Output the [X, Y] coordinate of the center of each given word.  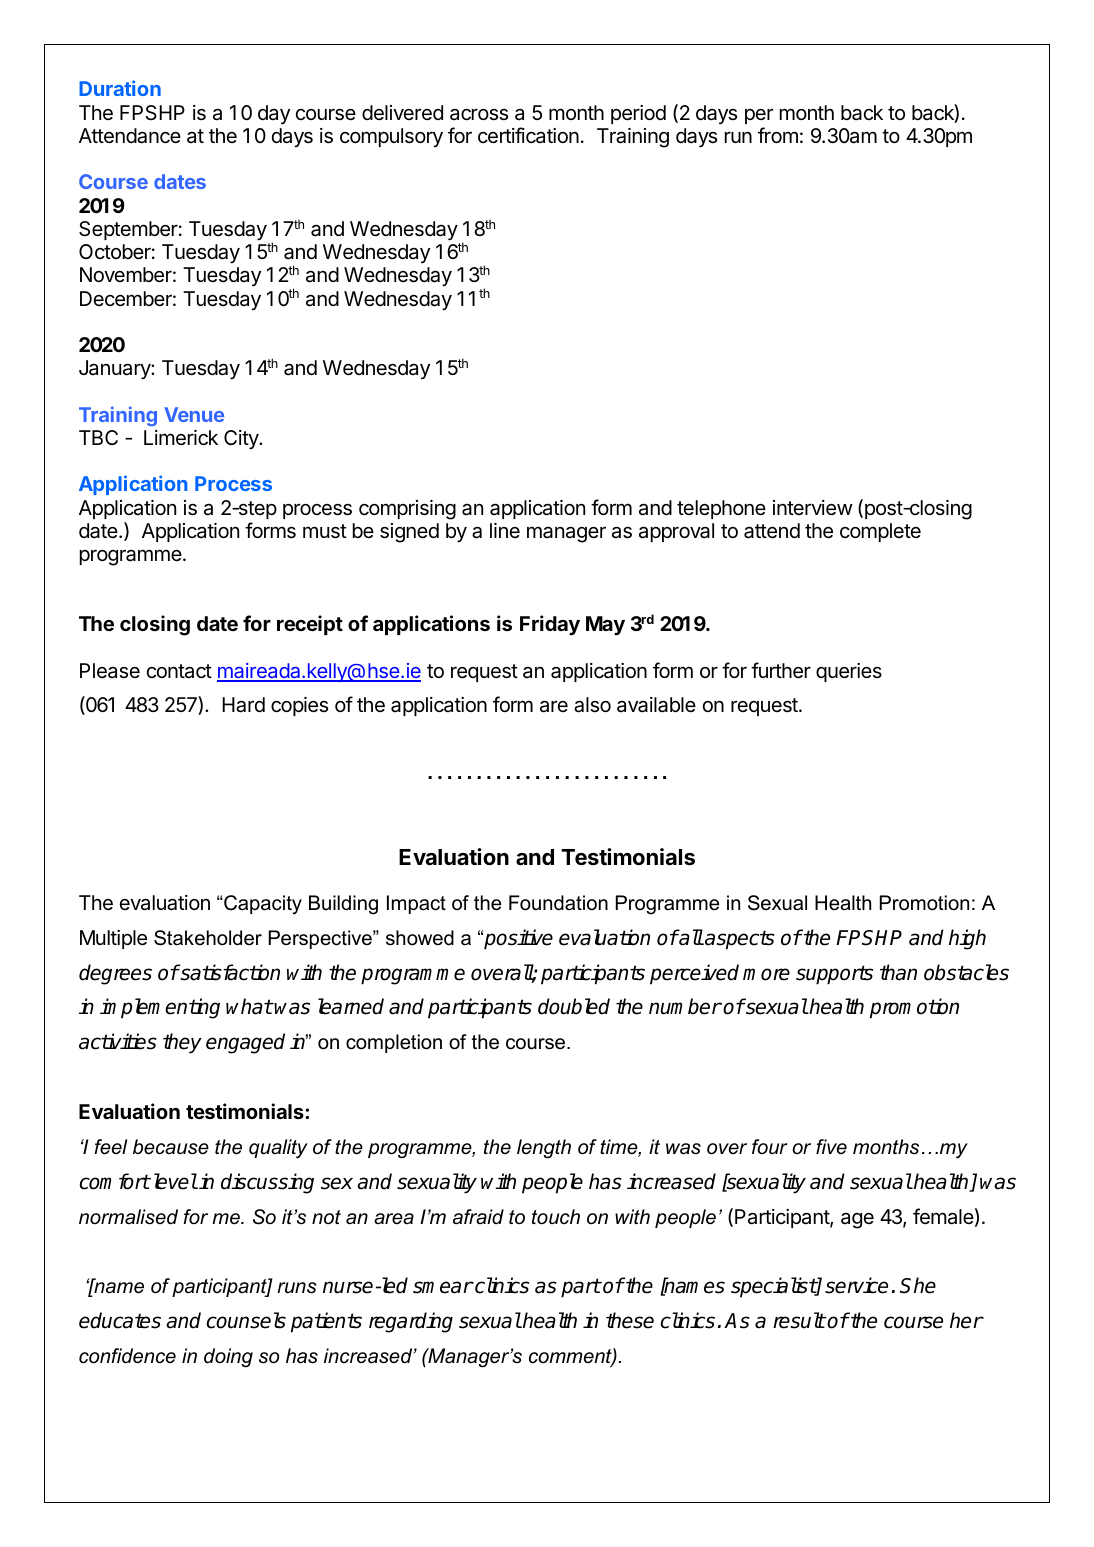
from [778, 135]
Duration [120, 88]
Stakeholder [208, 938]
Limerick [181, 438]
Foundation [558, 903]
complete [880, 532]
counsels [246, 1320]
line [505, 530]
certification [528, 135]
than [898, 972]
